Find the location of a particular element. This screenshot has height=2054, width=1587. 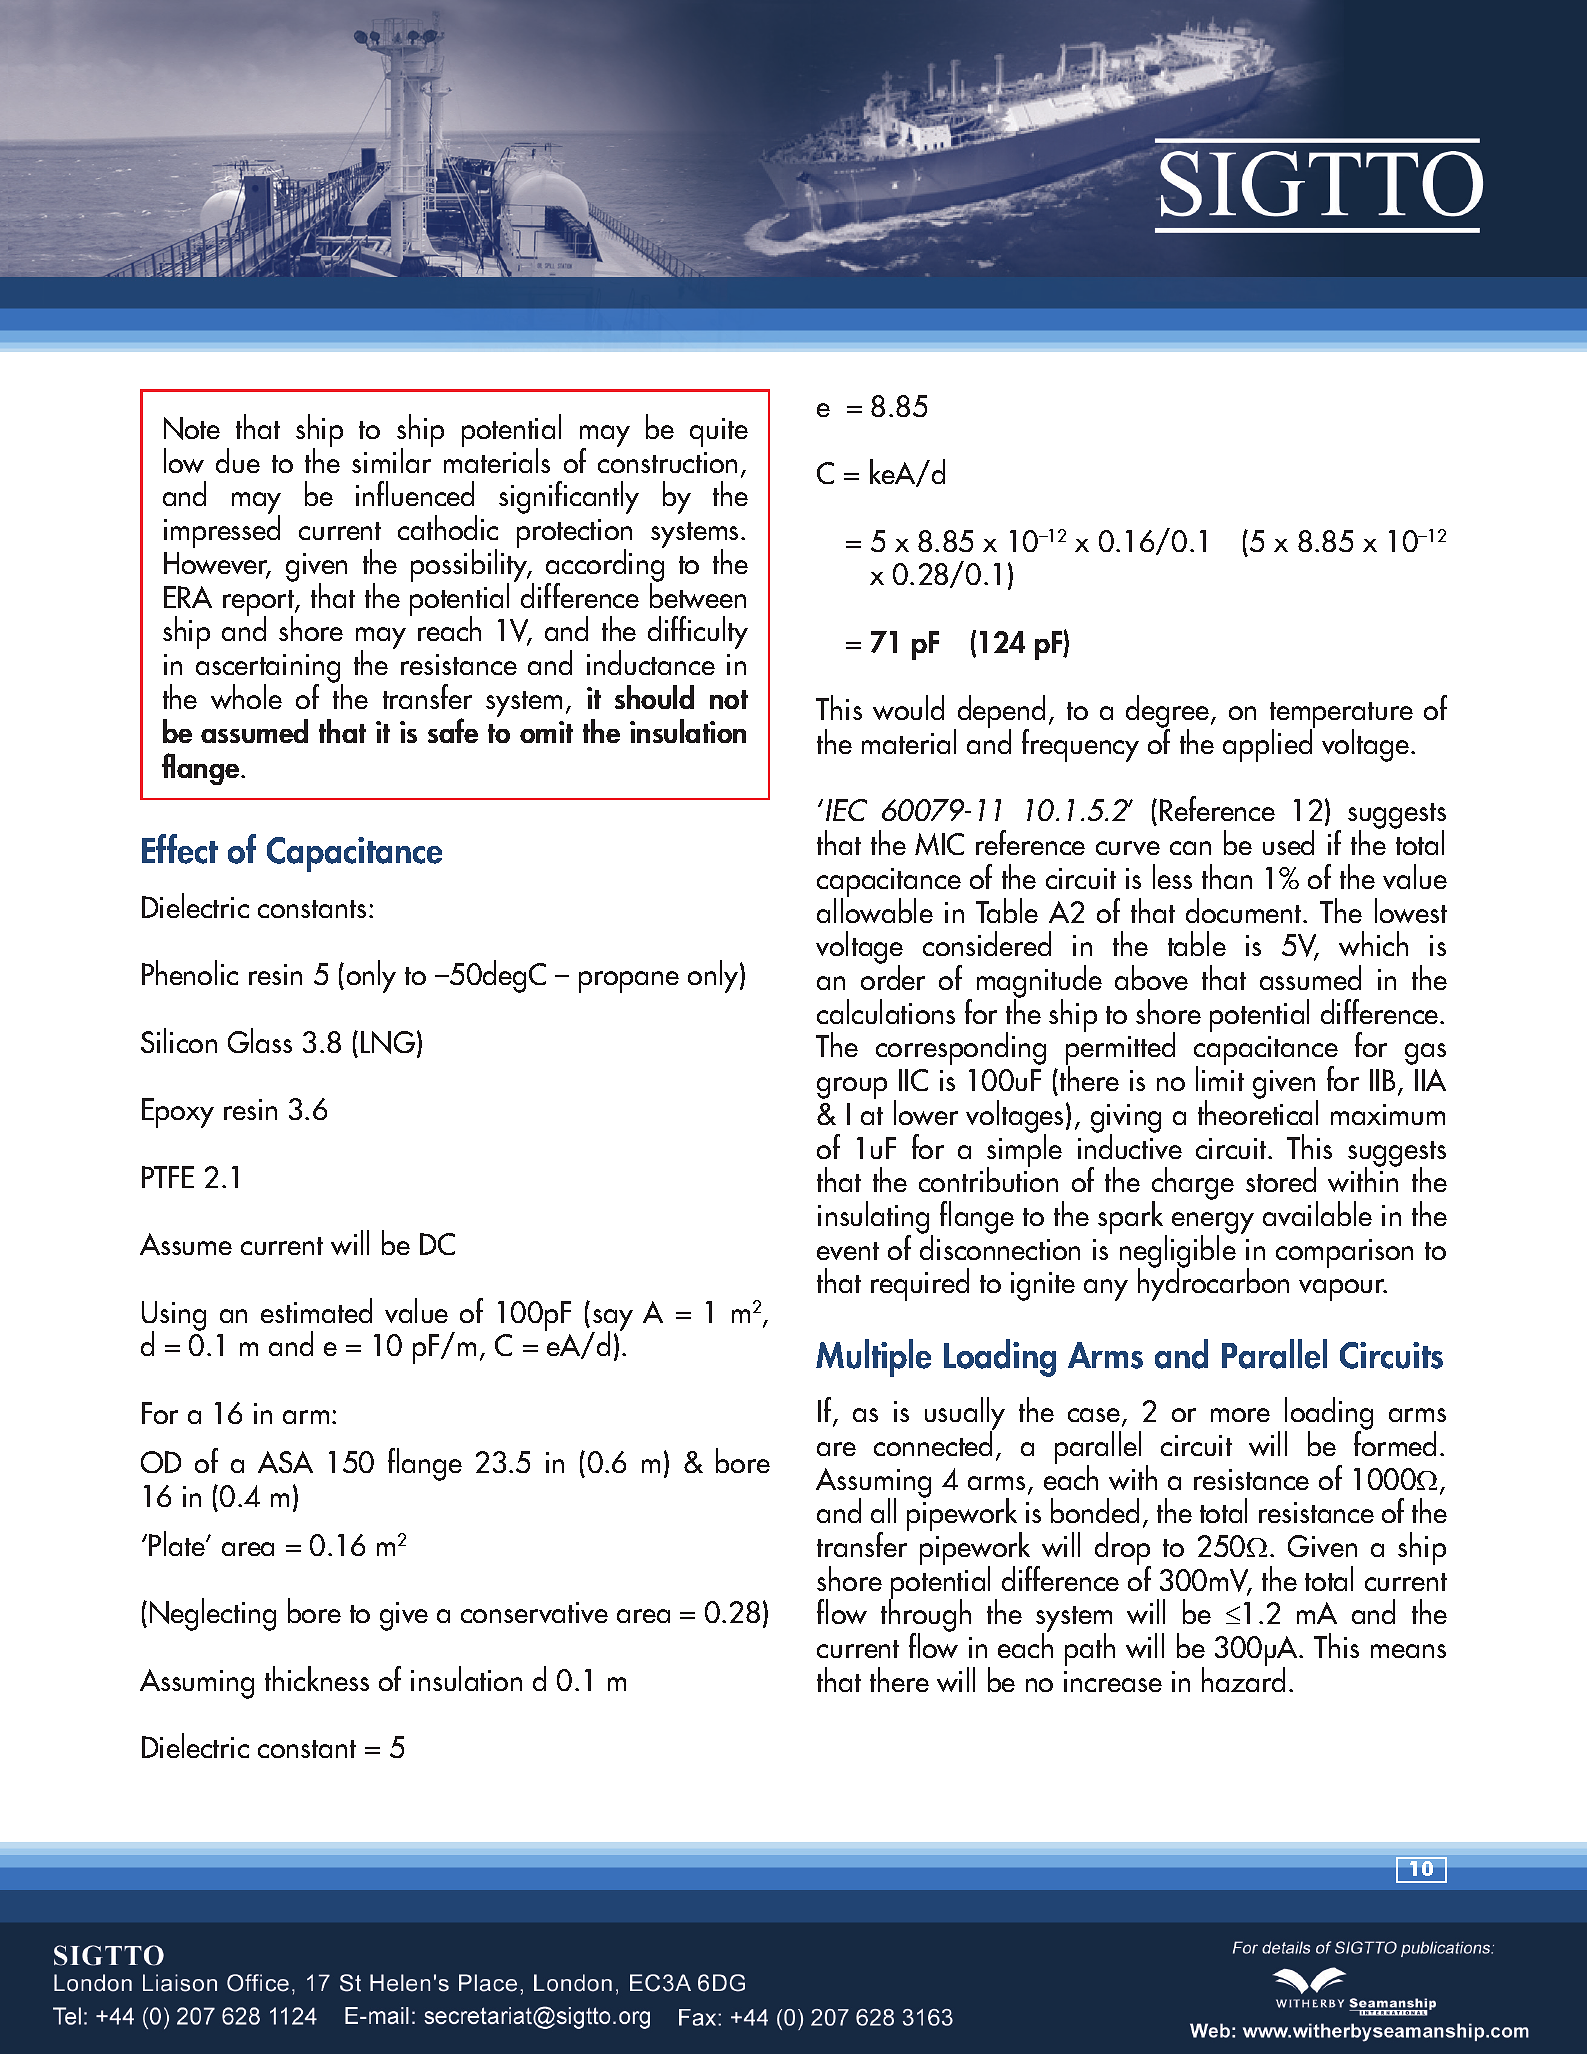

Multiple is located at coordinates (873, 1358).
